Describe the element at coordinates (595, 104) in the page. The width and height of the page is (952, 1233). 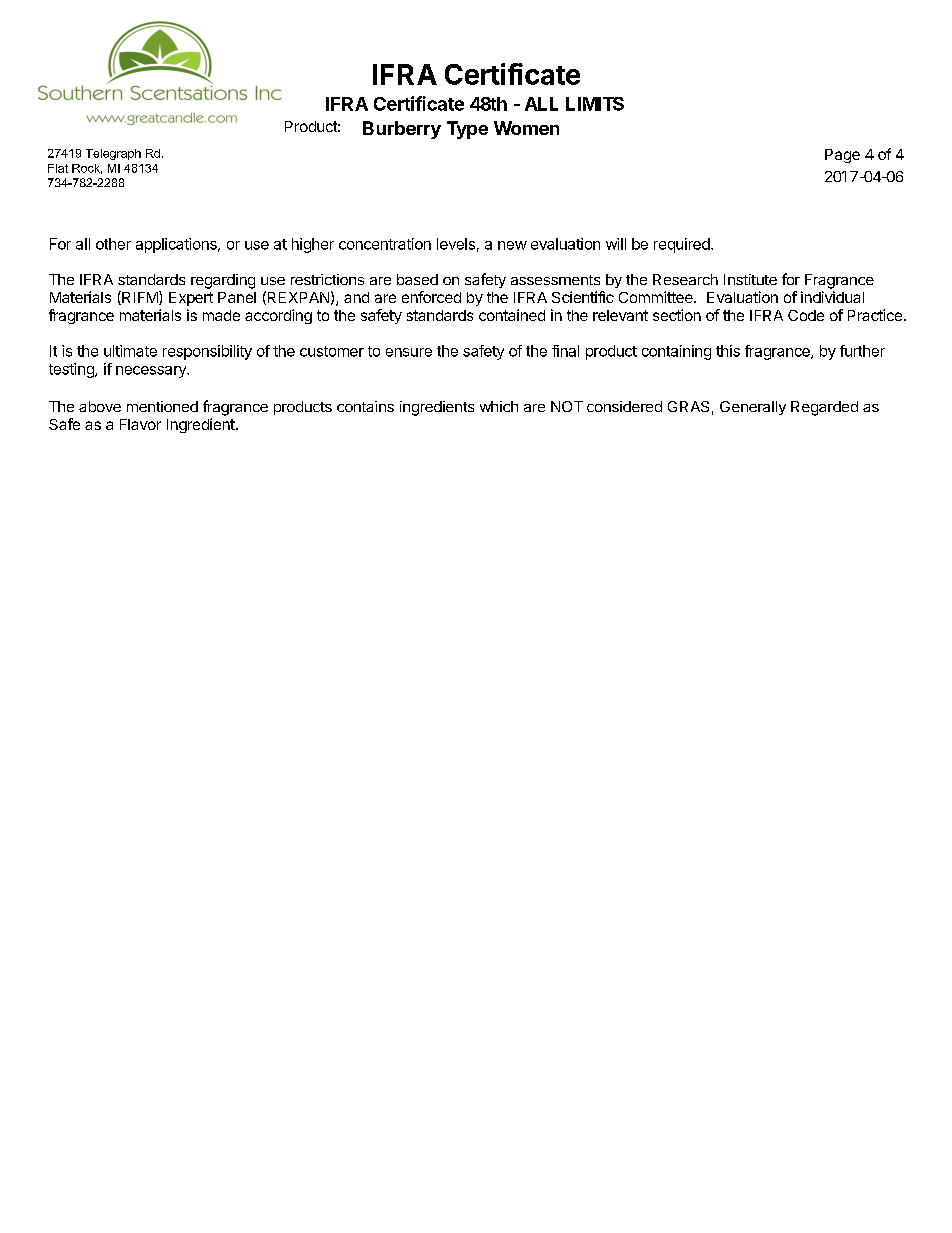
I see `LIMITS` at that location.
